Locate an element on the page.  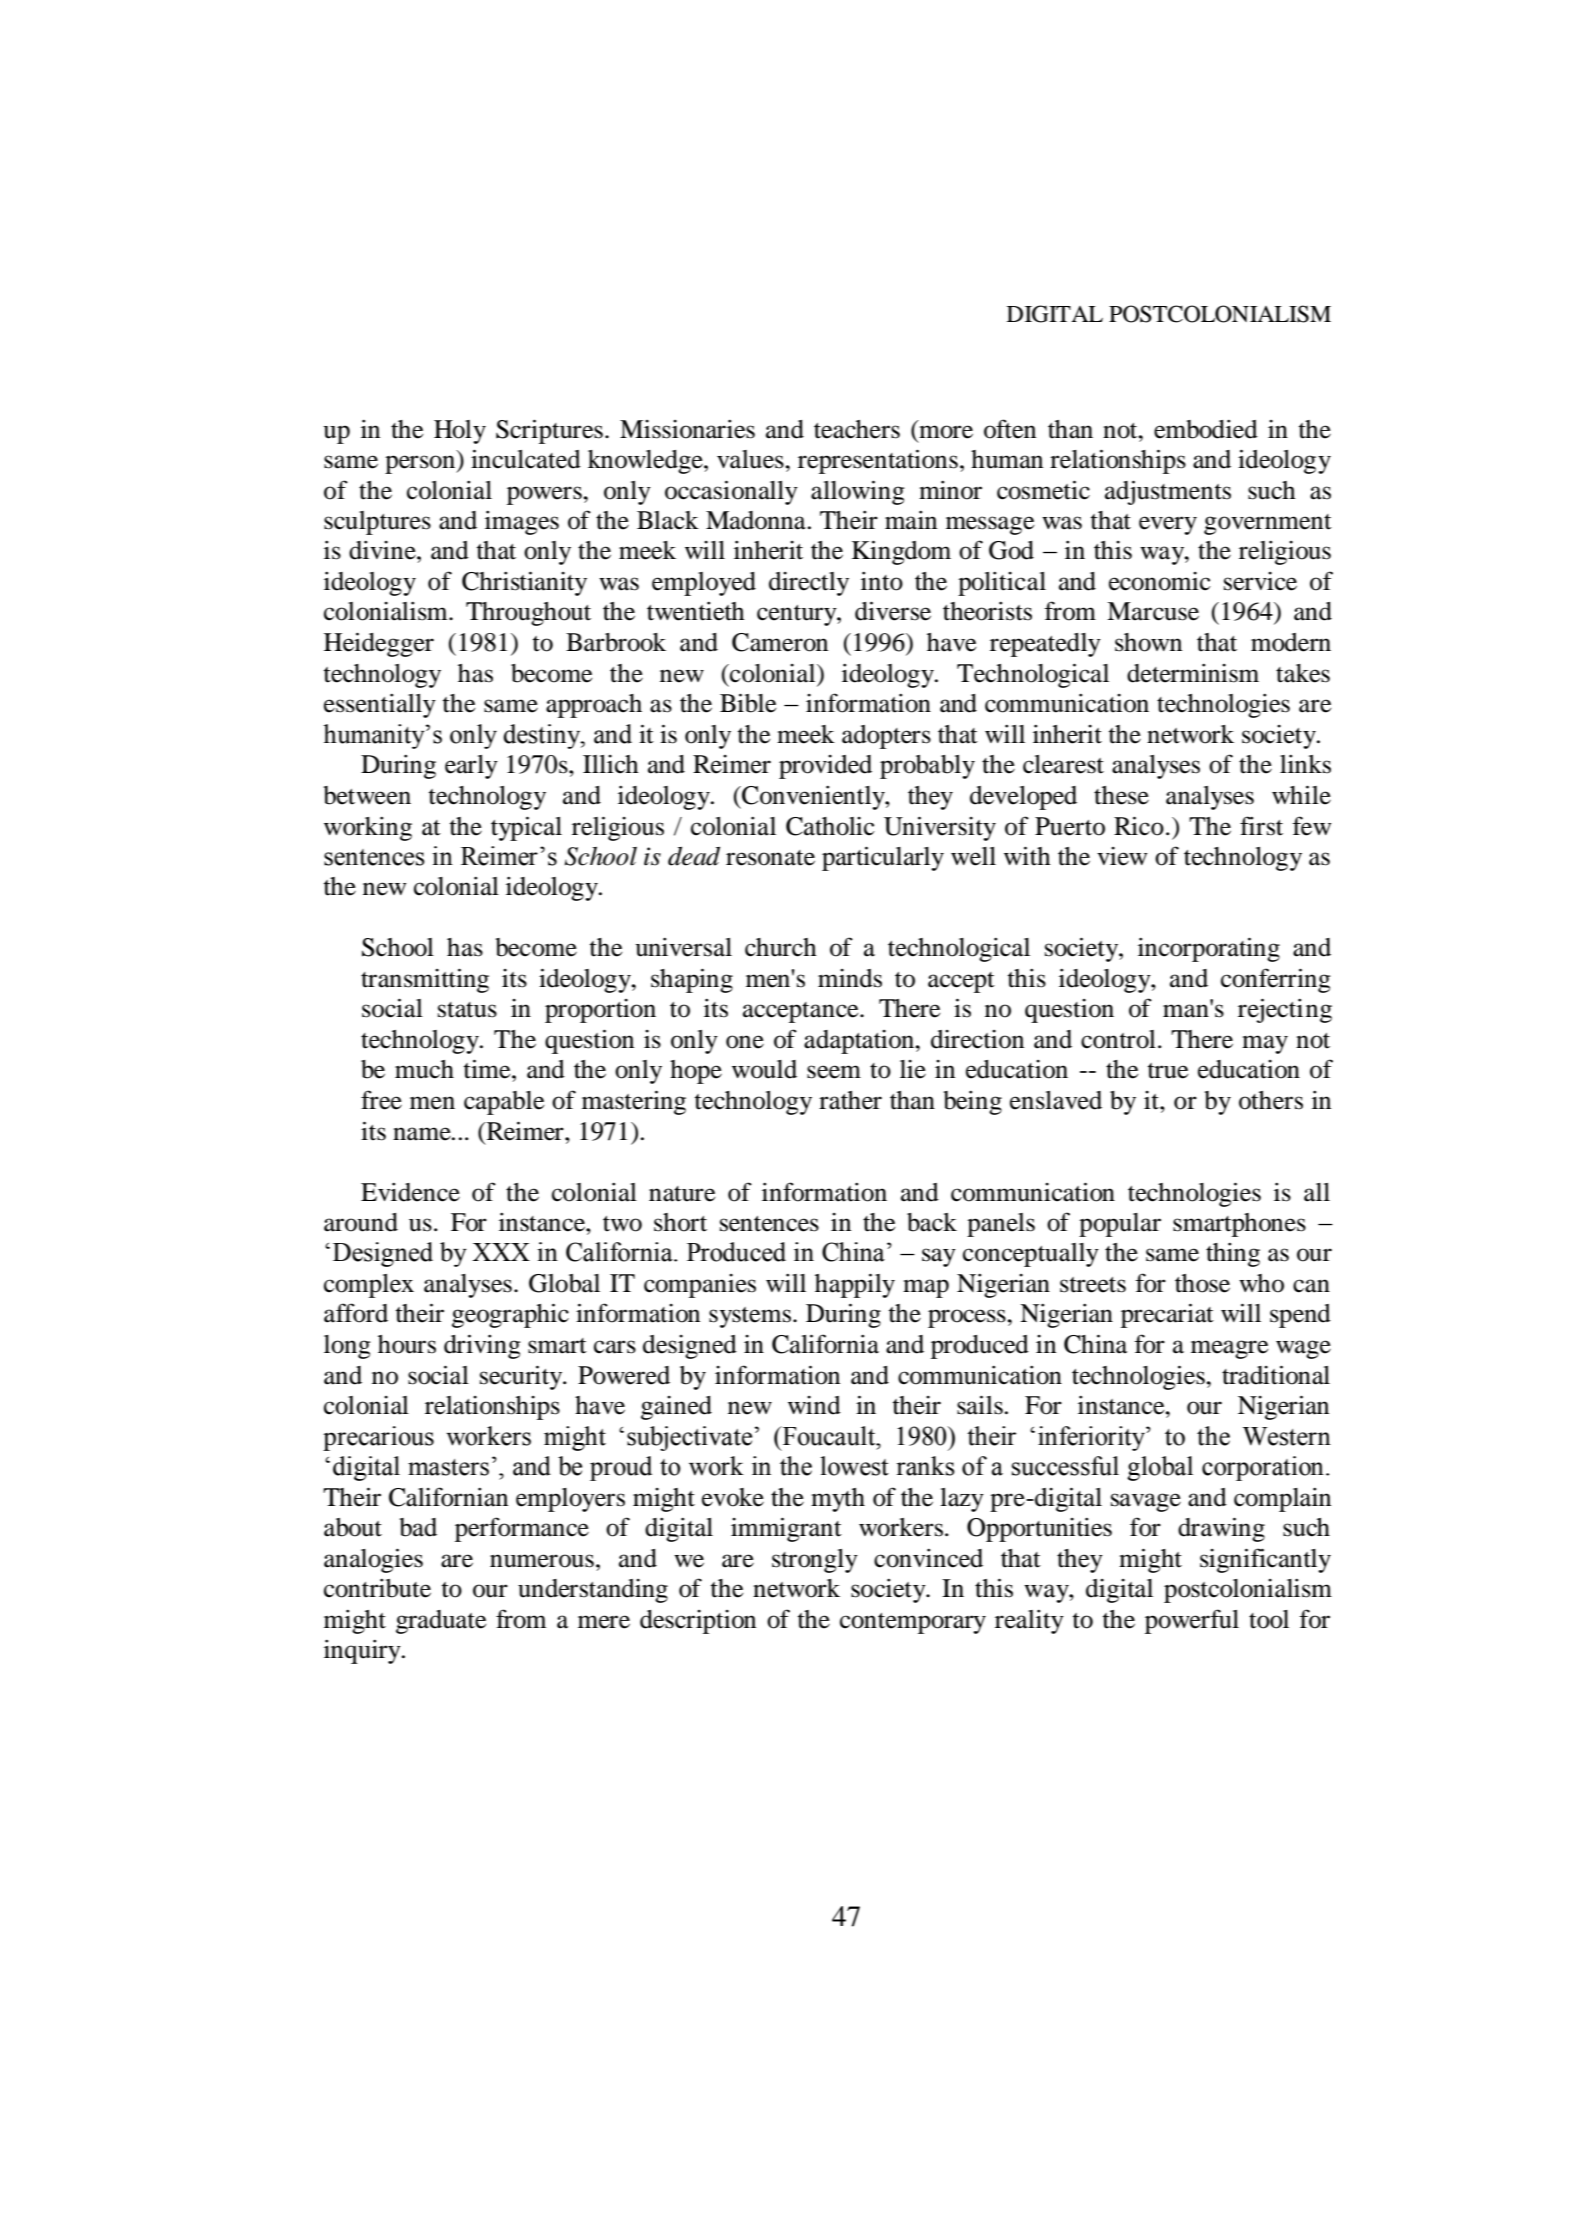
thing is located at coordinates (1233, 1255).
